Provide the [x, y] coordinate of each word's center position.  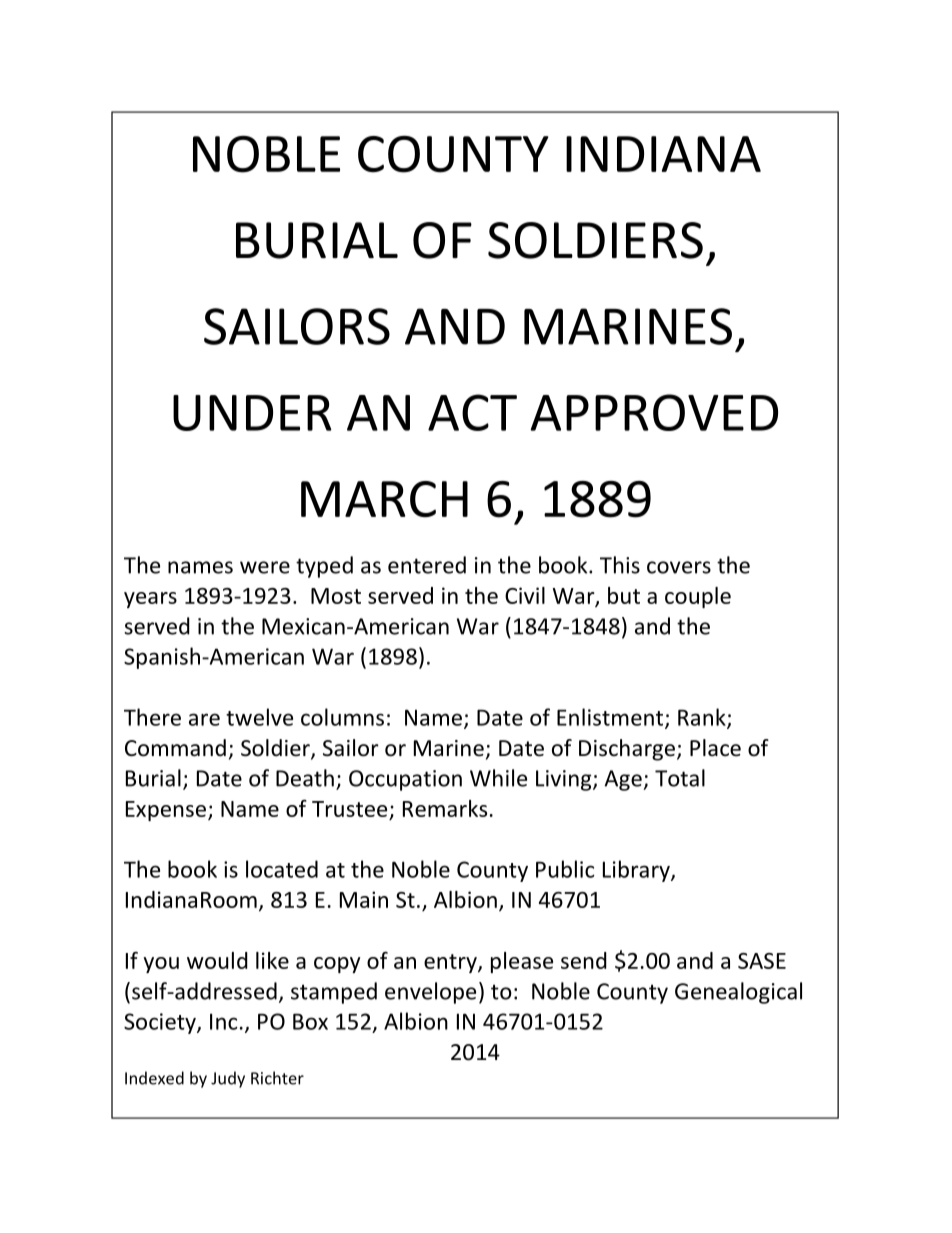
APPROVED [654, 412]
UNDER [252, 413]
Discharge [627, 750]
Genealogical [738, 993]
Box [310, 1021]
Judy [228, 1079]
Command [175, 748]
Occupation [405, 780]
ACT [472, 412]
